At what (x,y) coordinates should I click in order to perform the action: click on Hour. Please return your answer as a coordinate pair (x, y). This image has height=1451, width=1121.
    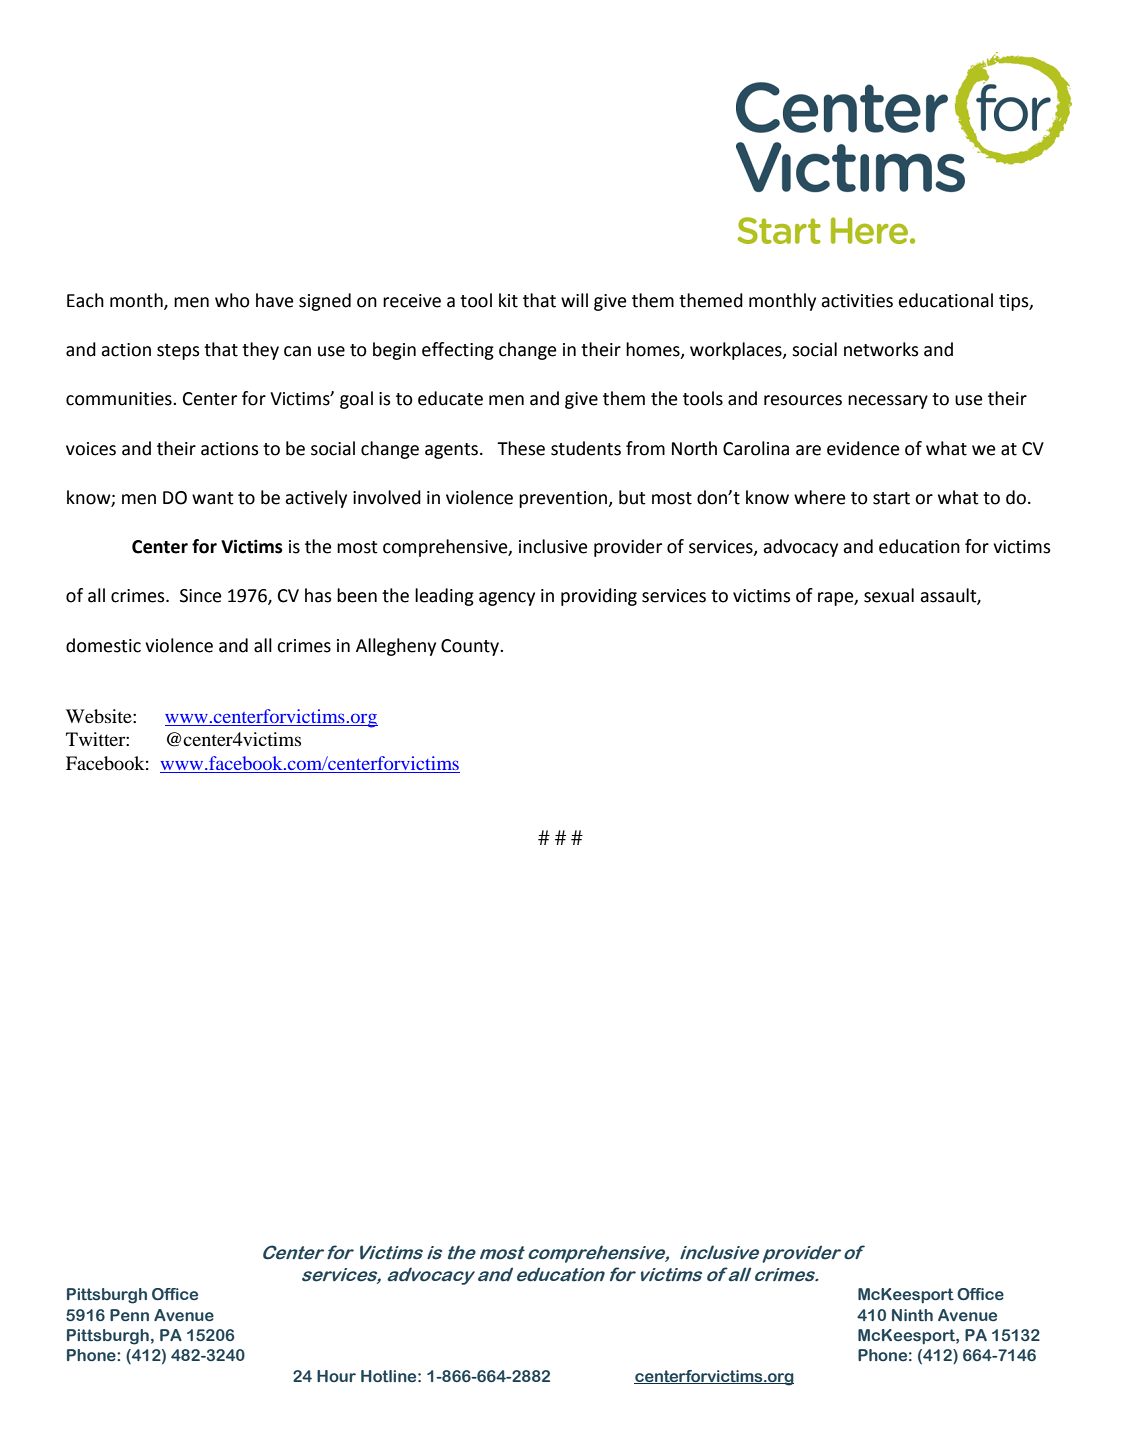
    Looking at the image, I should click on (336, 1376).
